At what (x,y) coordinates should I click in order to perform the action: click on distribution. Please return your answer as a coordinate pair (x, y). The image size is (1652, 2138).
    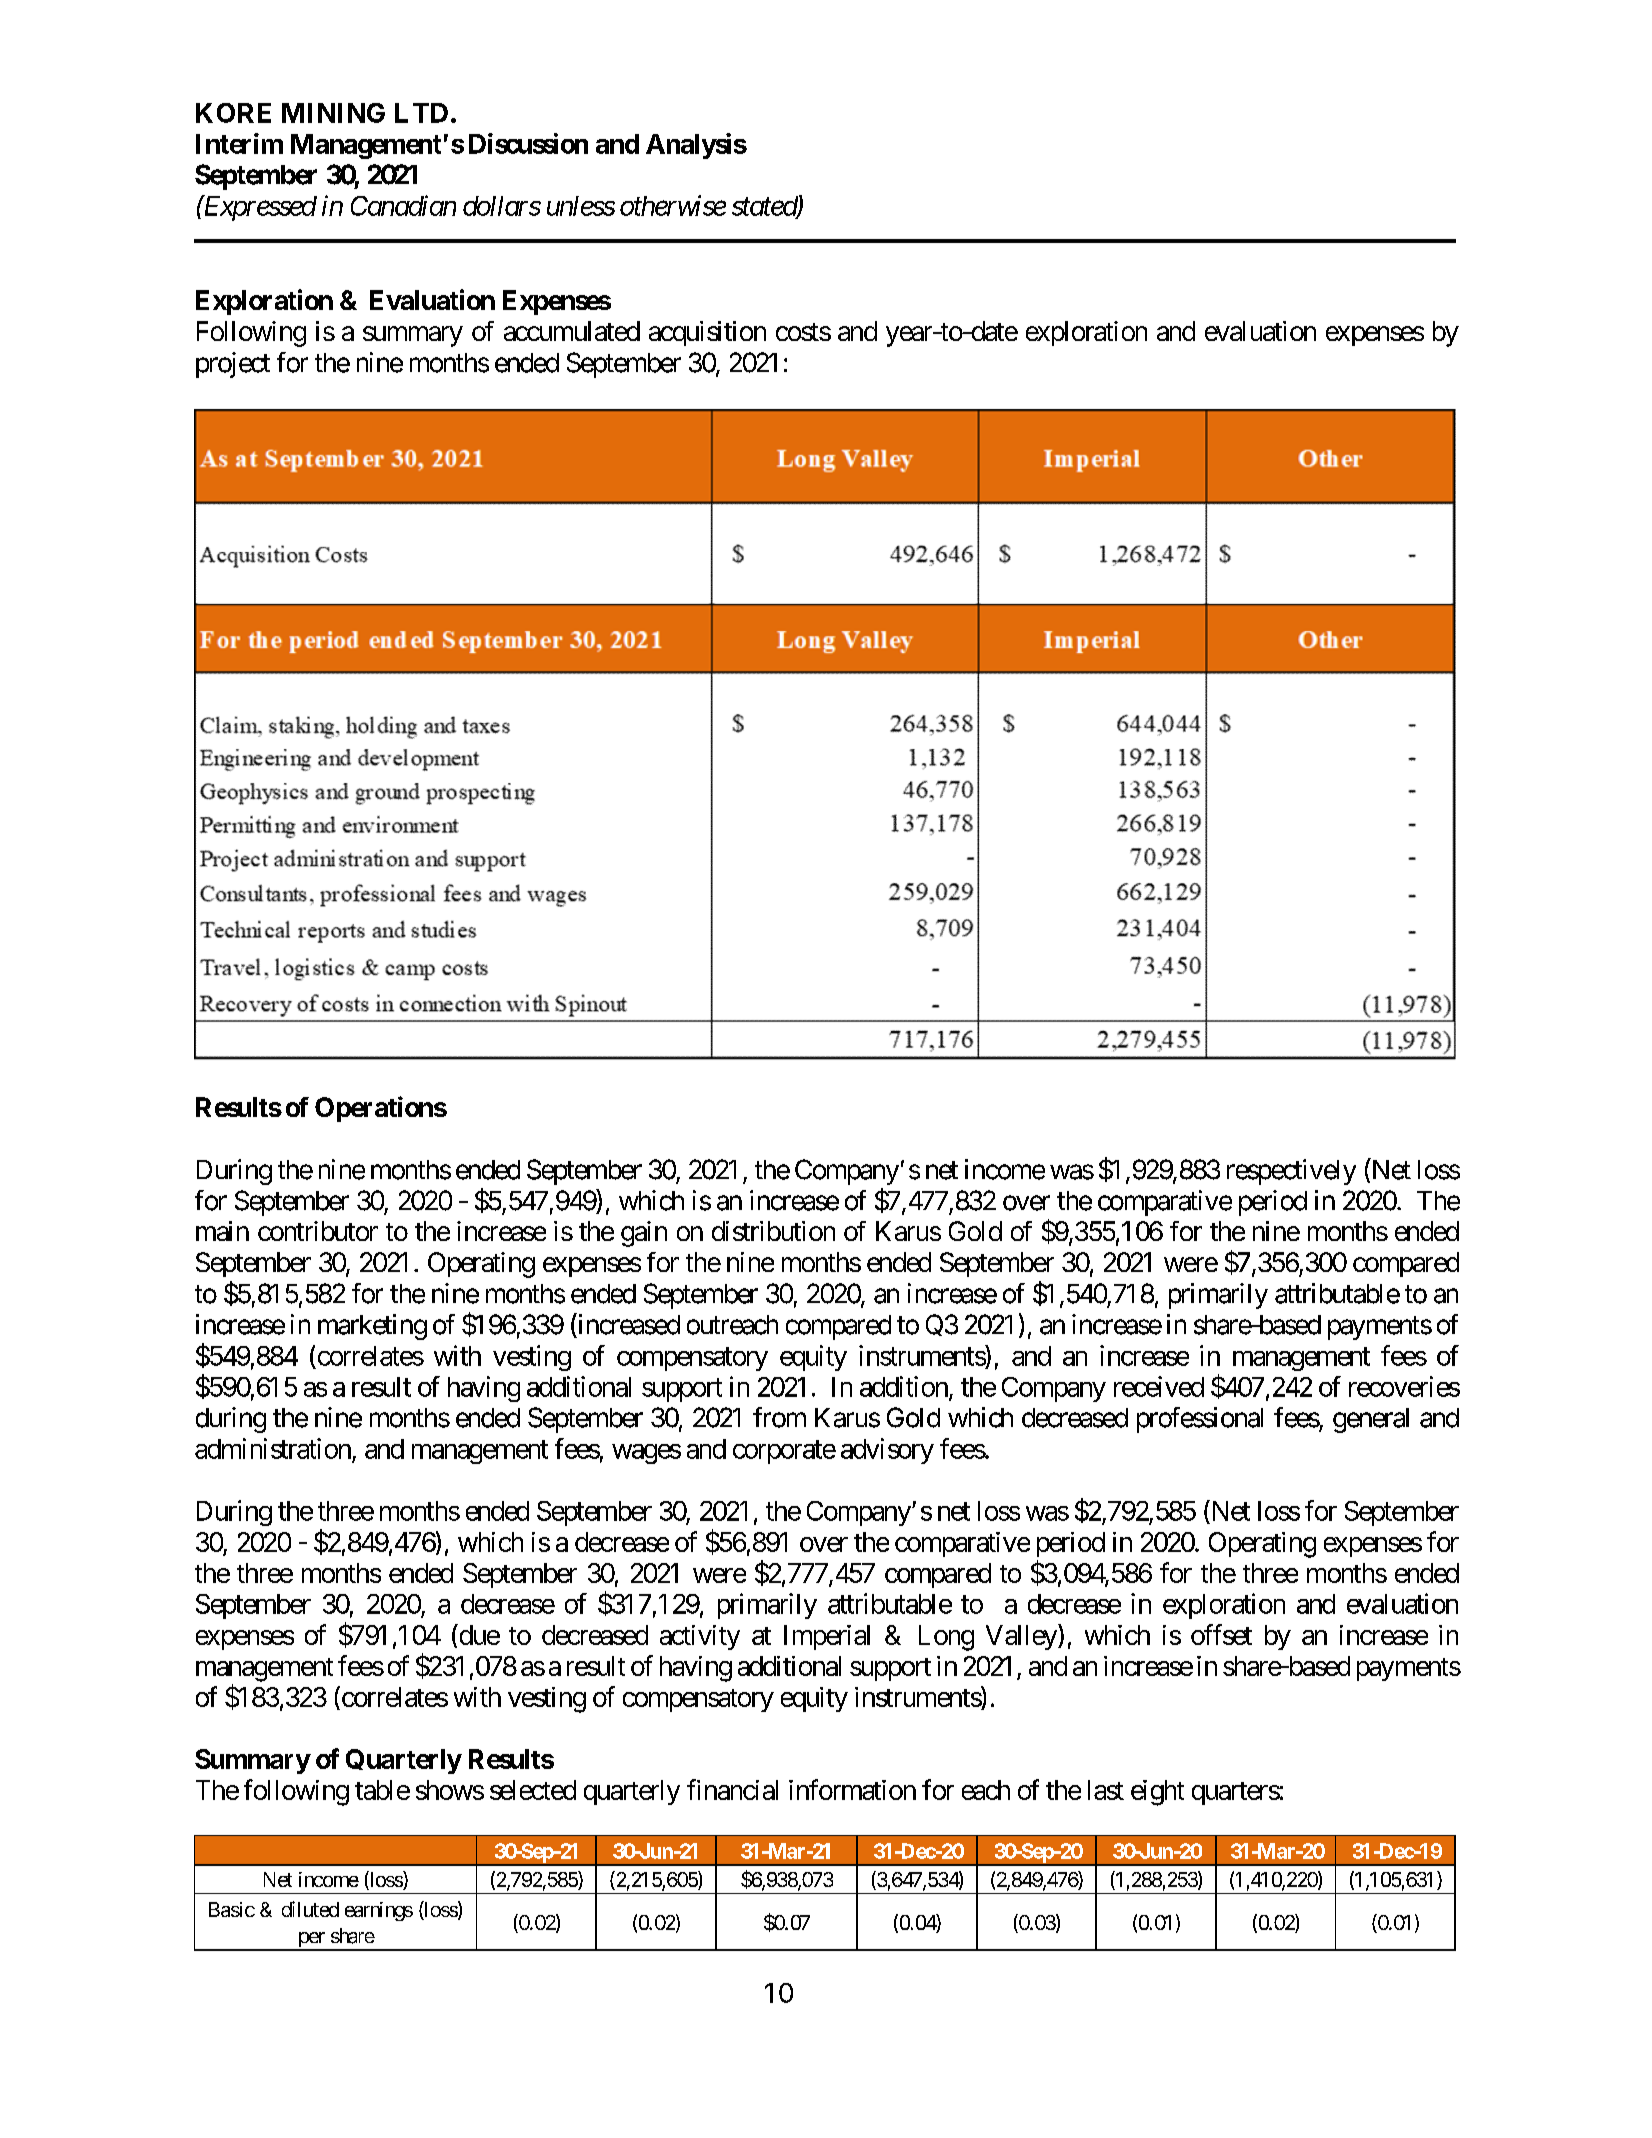
    Looking at the image, I should click on (773, 1231).
